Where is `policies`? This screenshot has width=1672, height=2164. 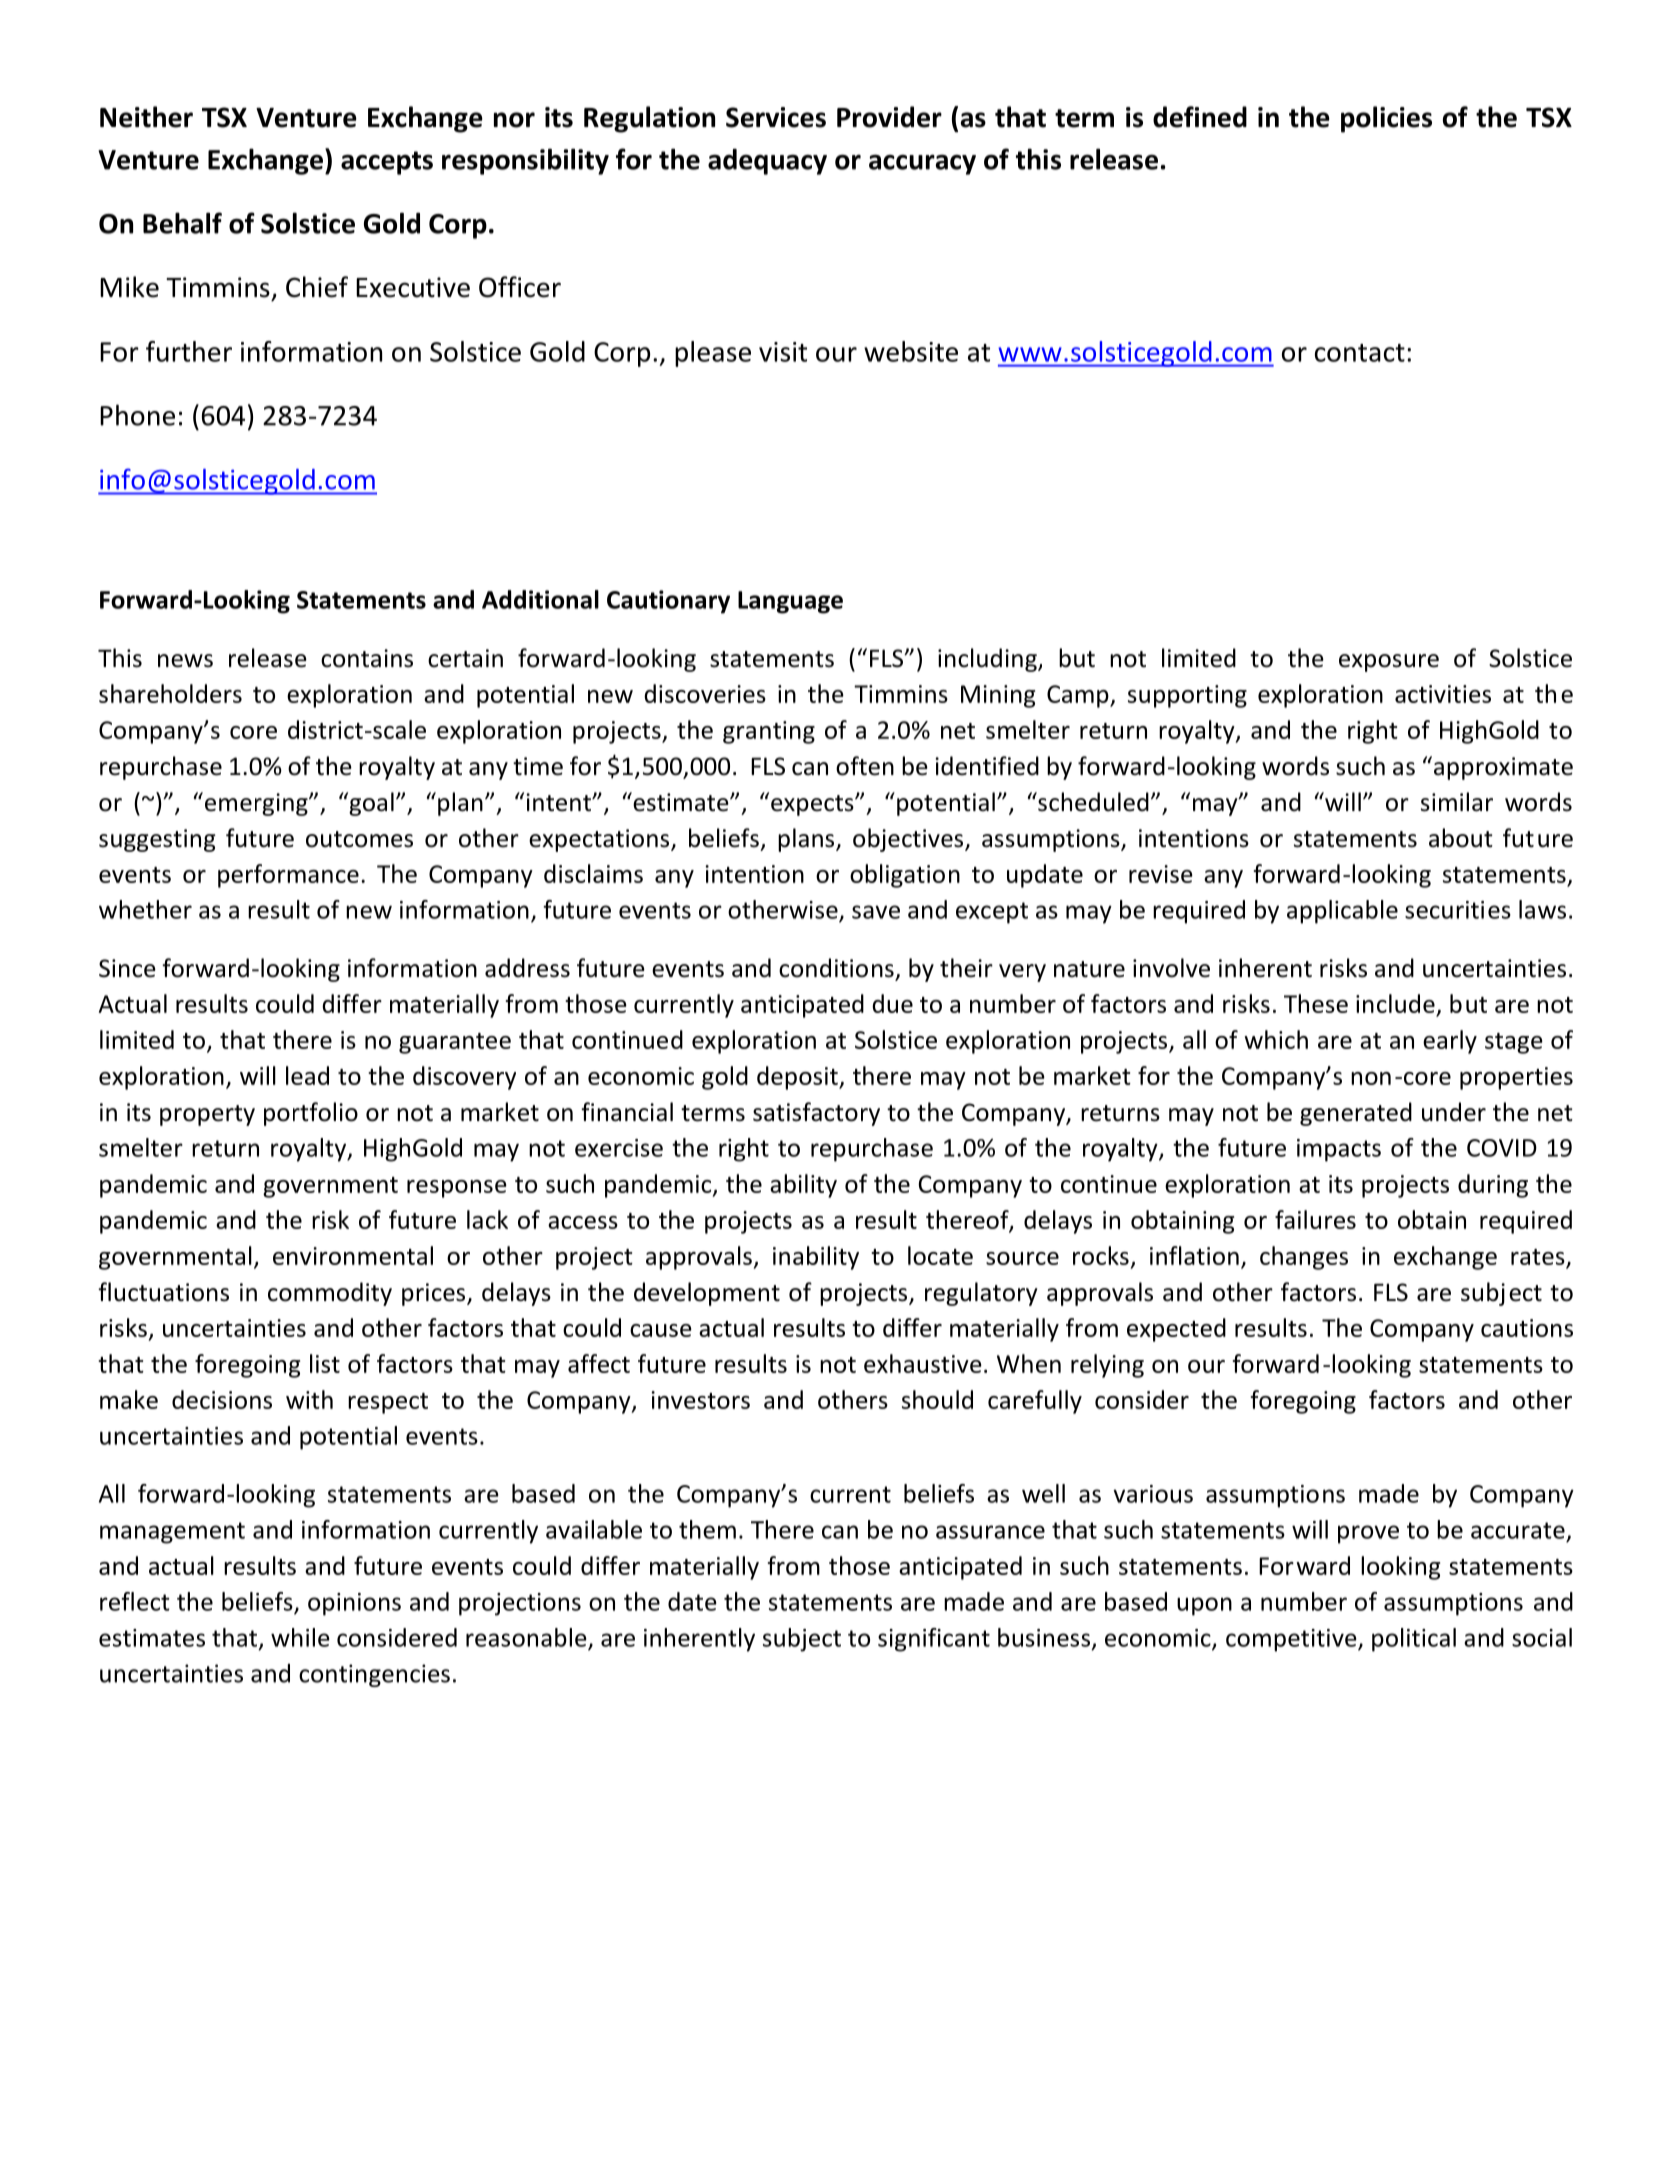 policies is located at coordinates (1386, 119).
